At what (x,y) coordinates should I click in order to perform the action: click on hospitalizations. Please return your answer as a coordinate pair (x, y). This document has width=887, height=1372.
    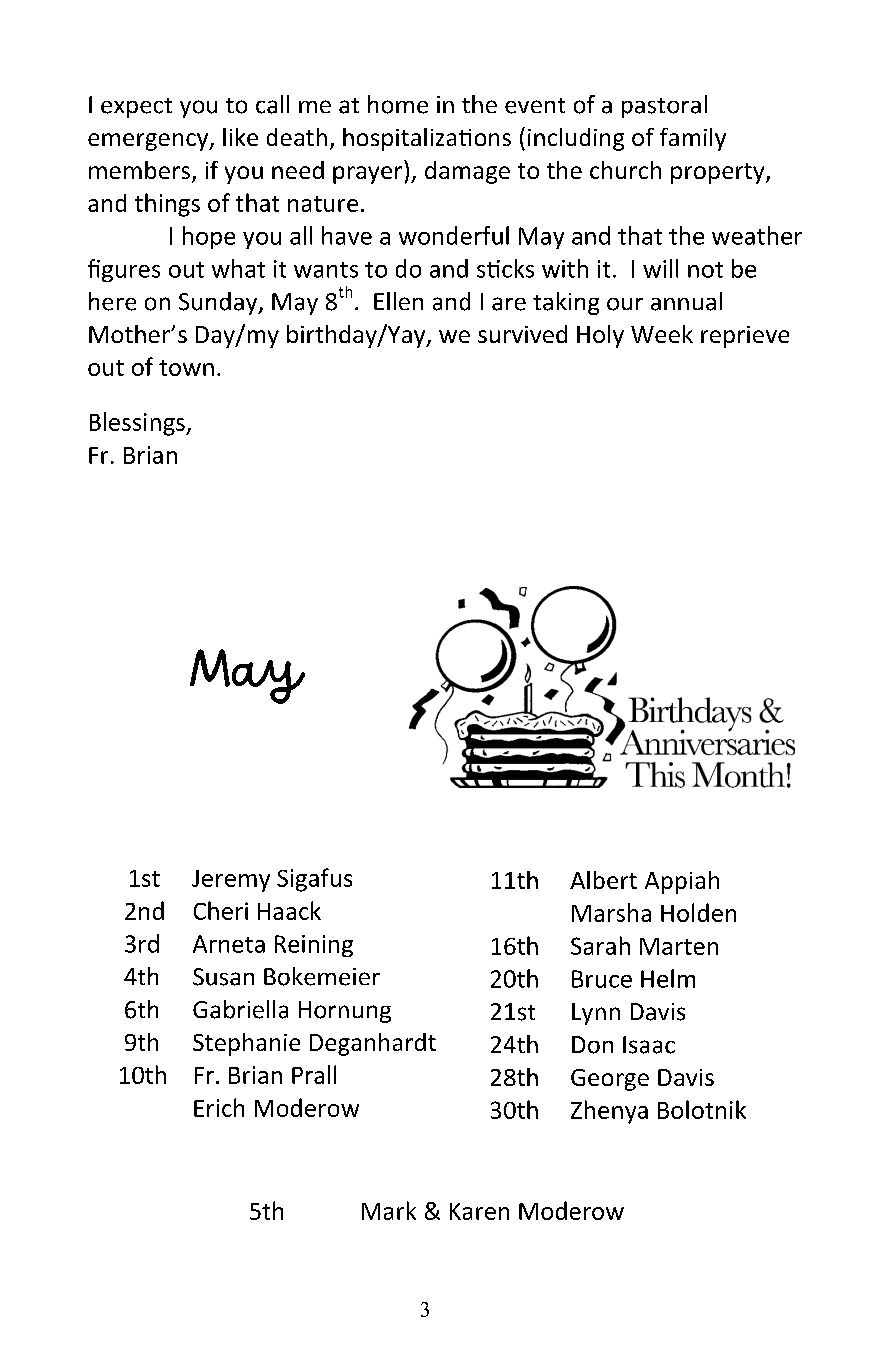
    Looking at the image, I should click on (427, 139).
